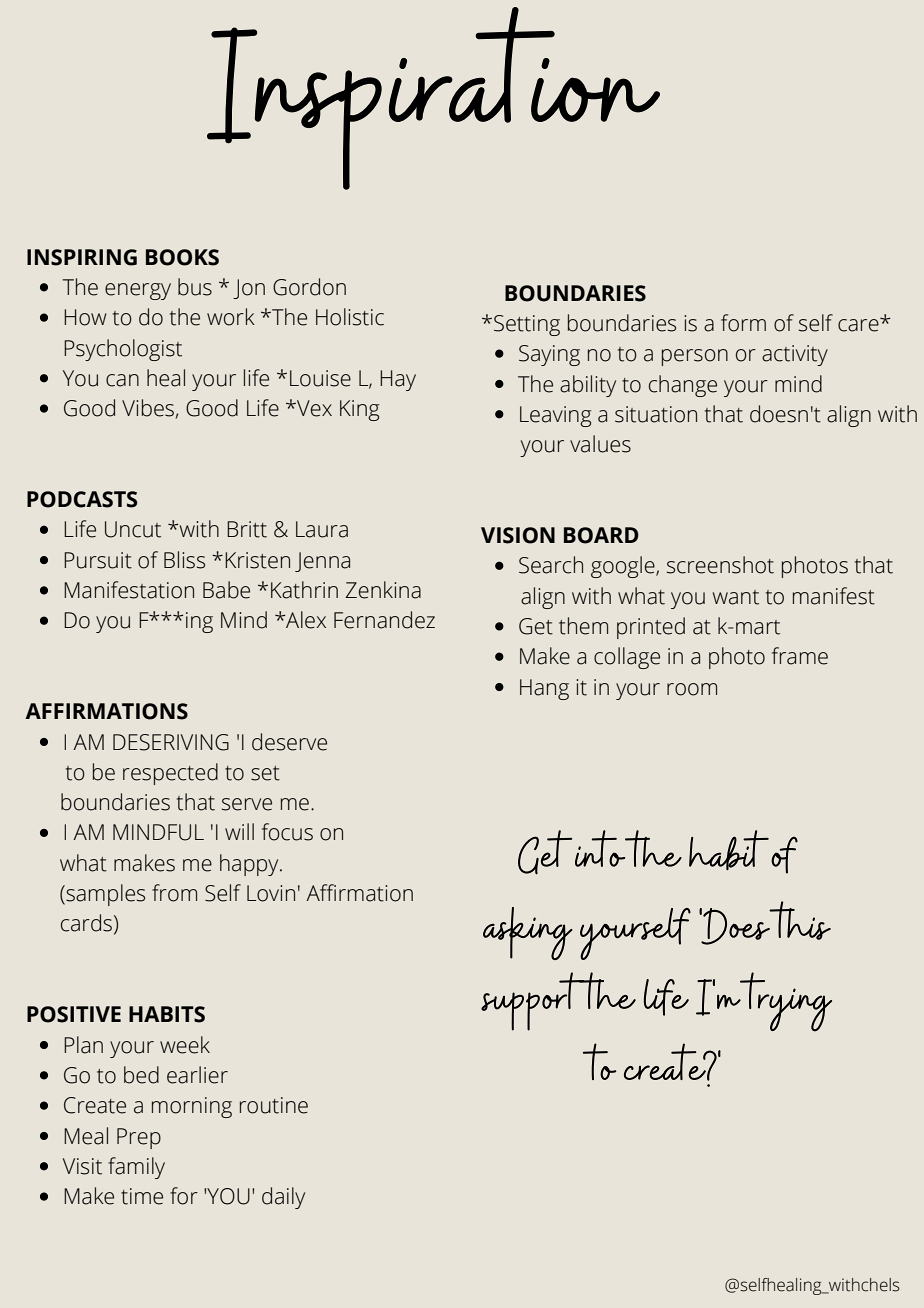 Image resolution: width=924 pixels, height=1308 pixels. What do you see at coordinates (182, 257) in the image?
I see `BOOKS` at bounding box center [182, 257].
